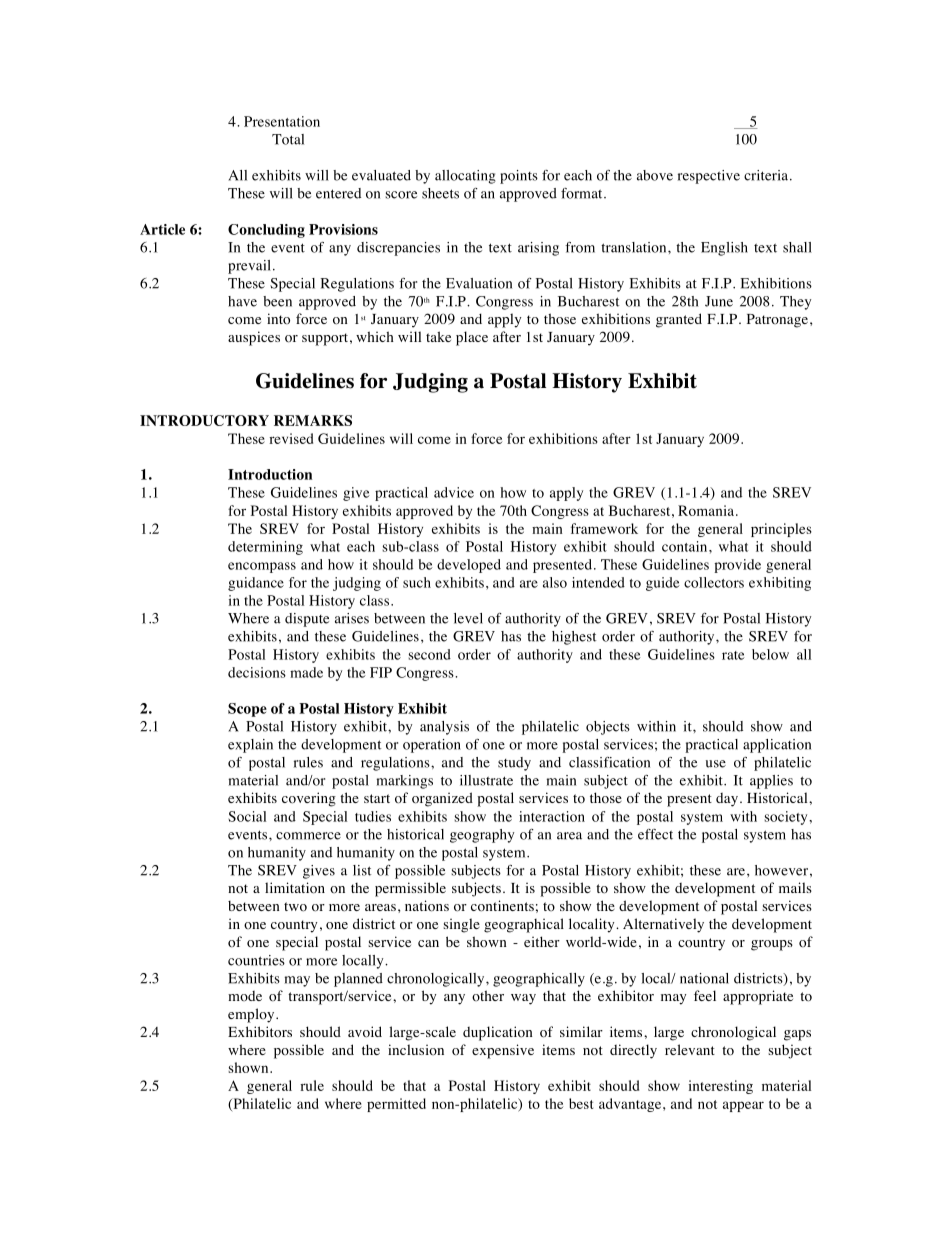 The image size is (952, 1233). Describe the element at coordinates (465, 177) in the screenshot. I see `allocating` at that location.
